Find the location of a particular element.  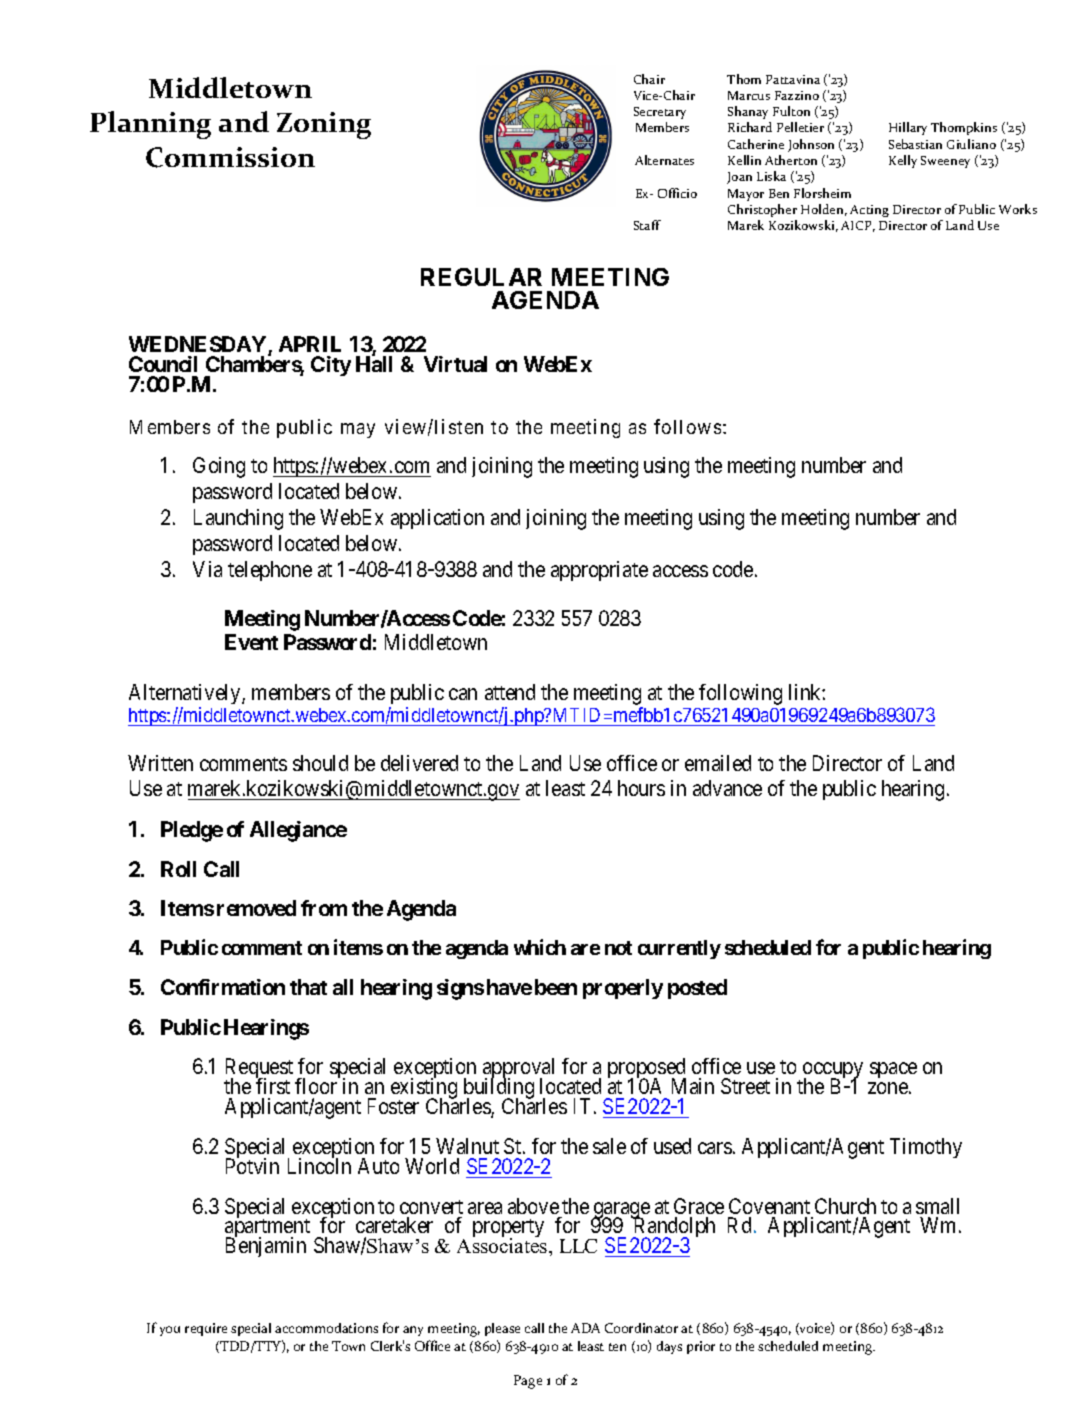

following is located at coordinates (740, 694).
